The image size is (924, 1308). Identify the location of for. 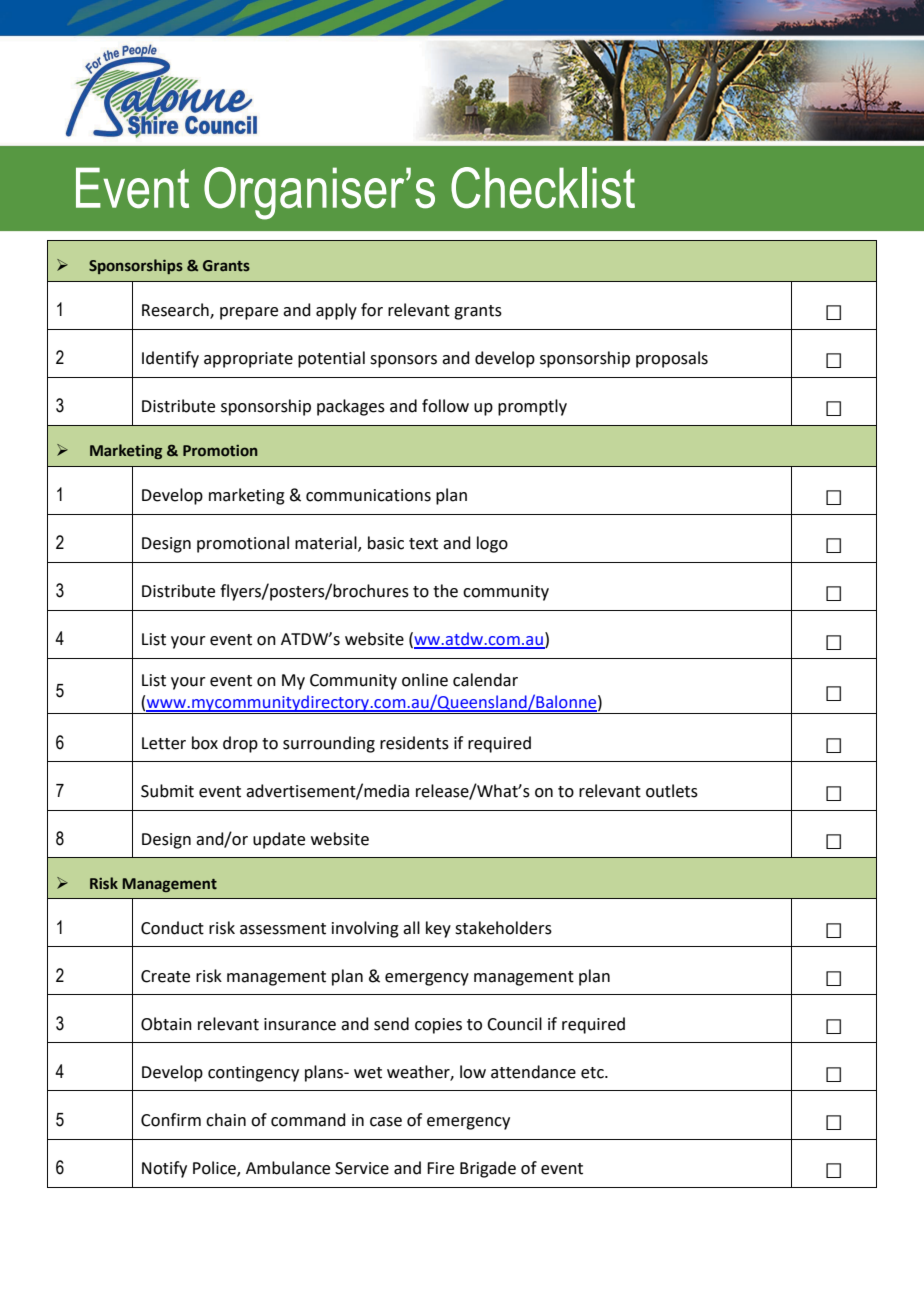
(372, 310).
